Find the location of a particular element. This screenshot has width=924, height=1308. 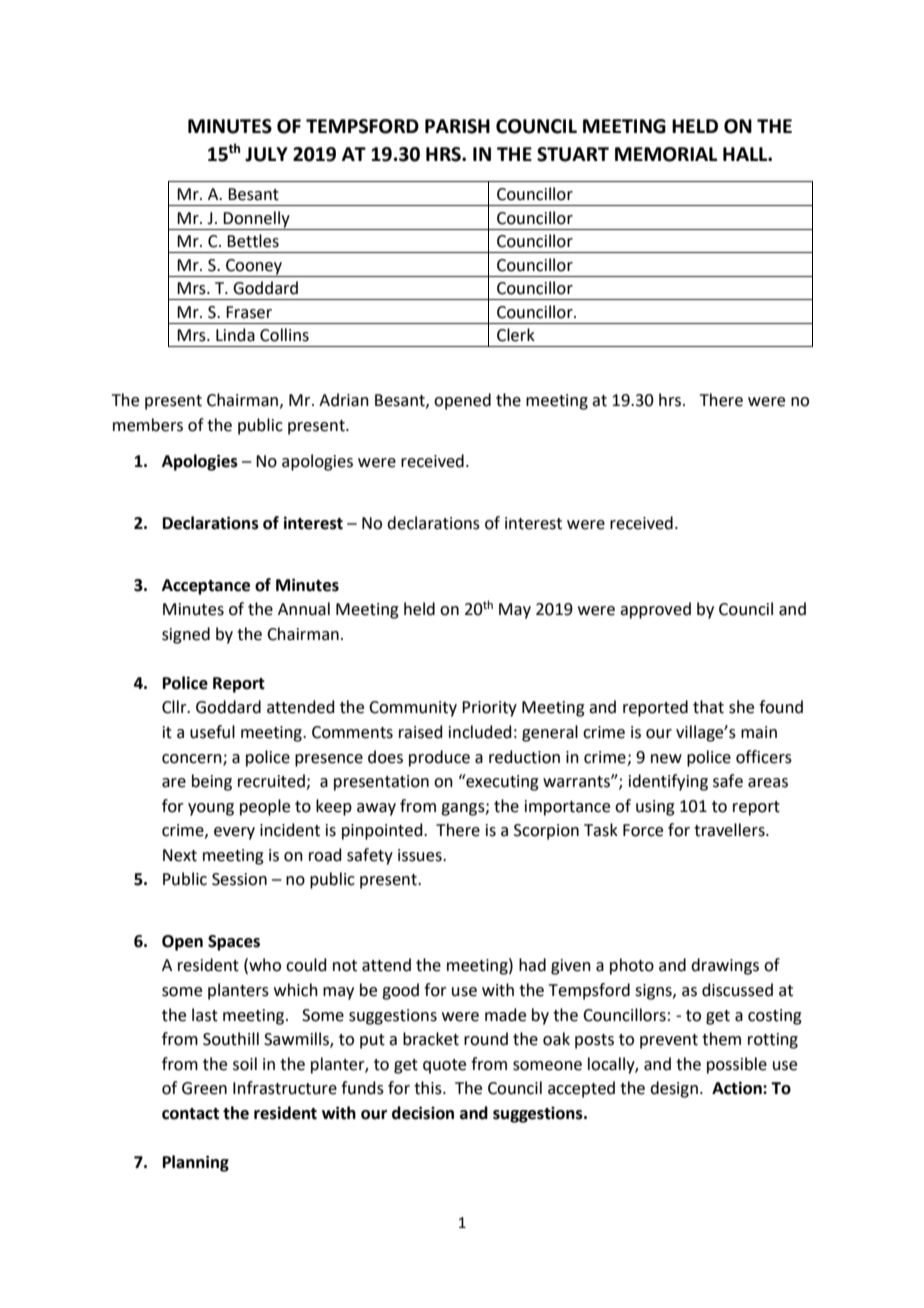

PARISH is located at coordinates (457, 126).
